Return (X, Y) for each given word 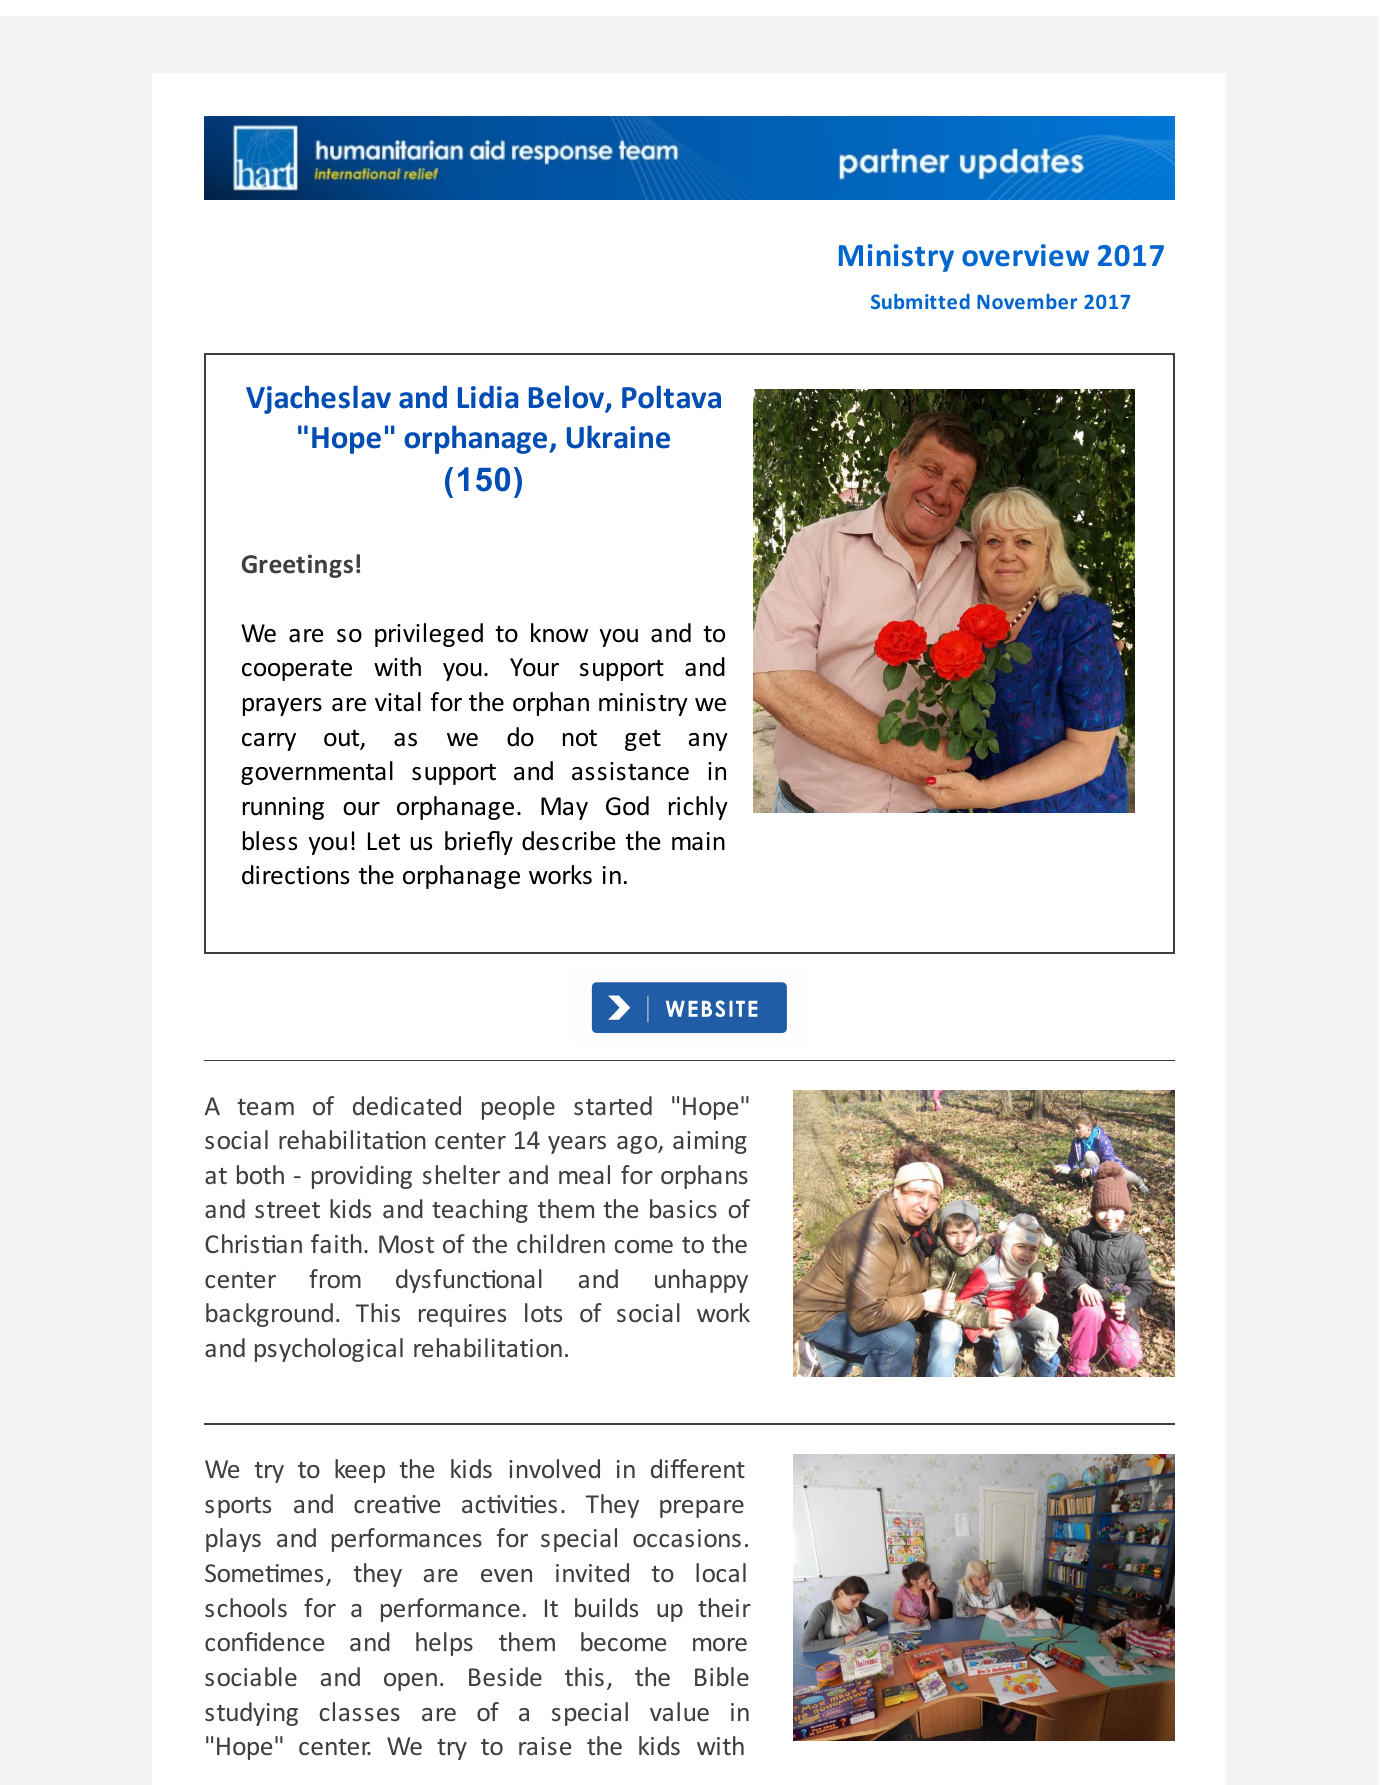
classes (359, 1711)
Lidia (488, 397)
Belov (568, 398)
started (613, 1105)
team (266, 1107)
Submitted (920, 301)
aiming (710, 1142)
